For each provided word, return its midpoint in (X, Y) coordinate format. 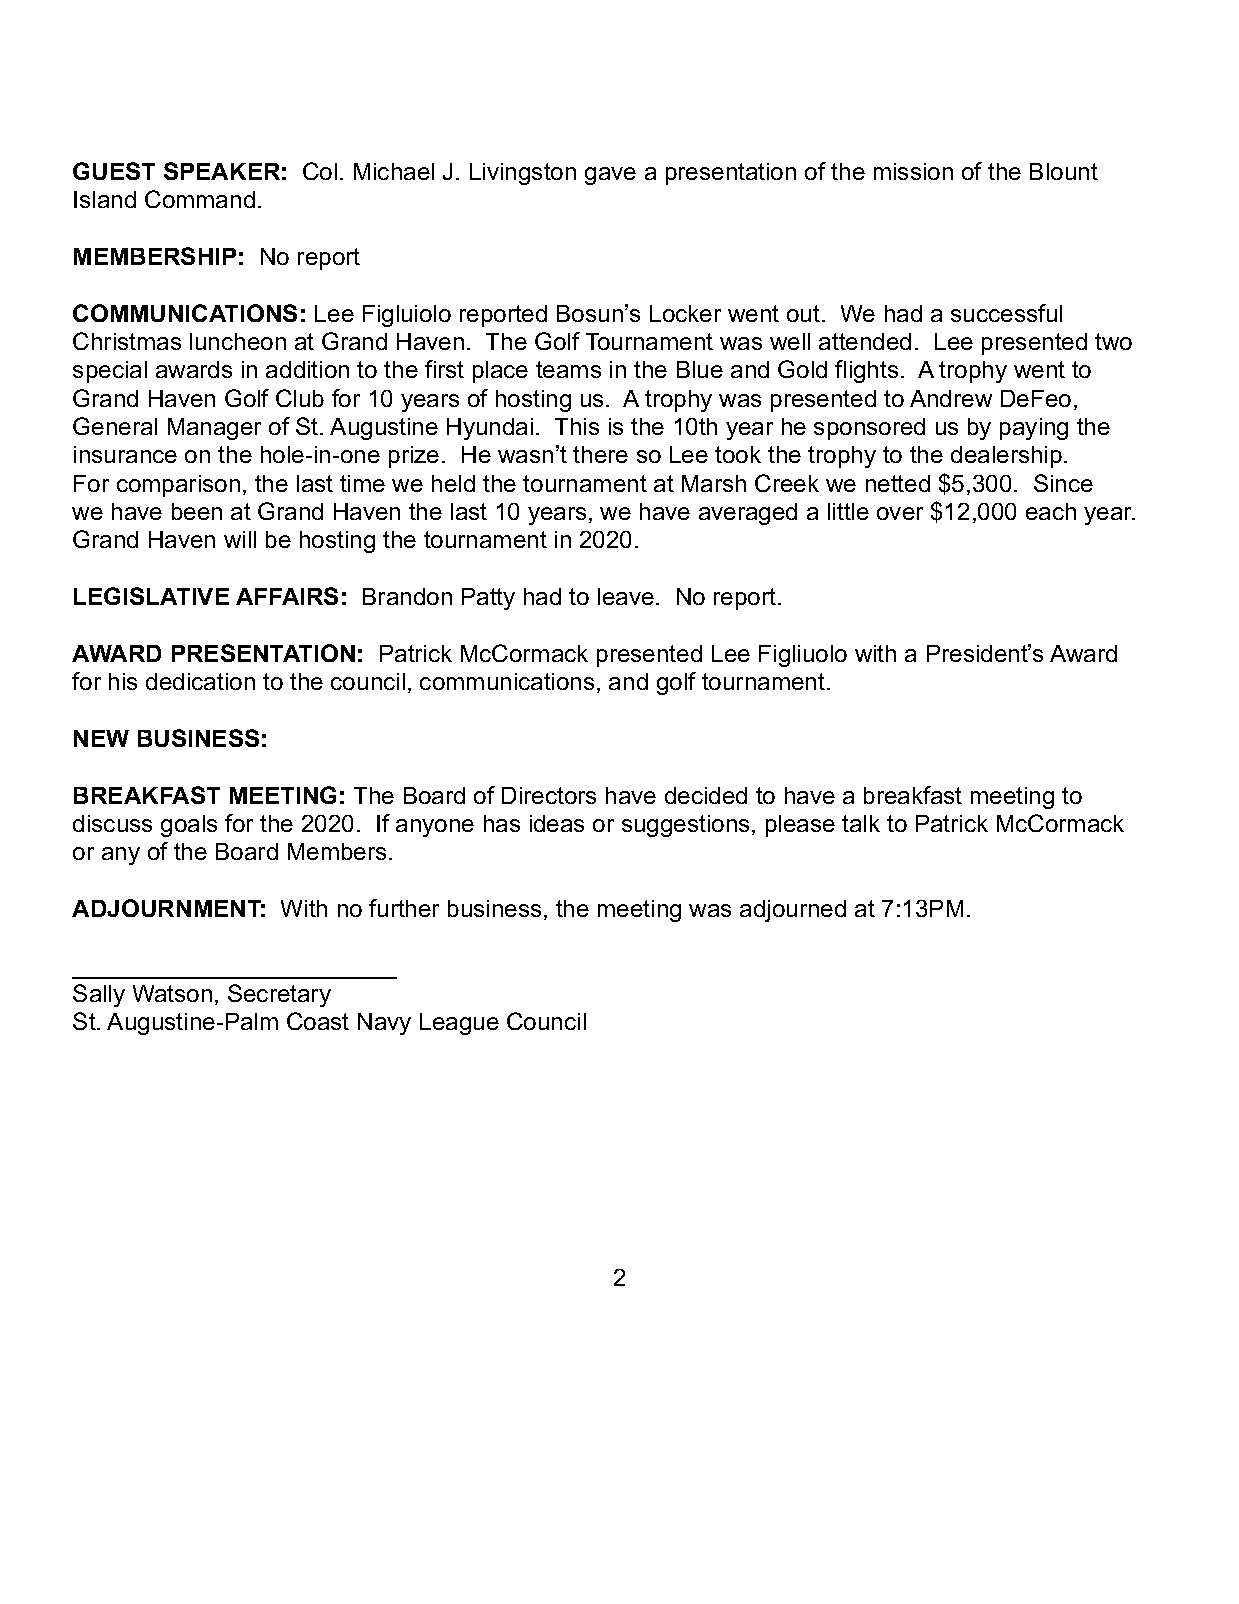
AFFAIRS (287, 596)
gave (610, 176)
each (1051, 511)
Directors (549, 795)
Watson (172, 993)
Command (200, 199)
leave (626, 596)
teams (568, 369)
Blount (1064, 171)
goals (189, 826)
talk (861, 823)
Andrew (951, 398)
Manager (214, 429)
